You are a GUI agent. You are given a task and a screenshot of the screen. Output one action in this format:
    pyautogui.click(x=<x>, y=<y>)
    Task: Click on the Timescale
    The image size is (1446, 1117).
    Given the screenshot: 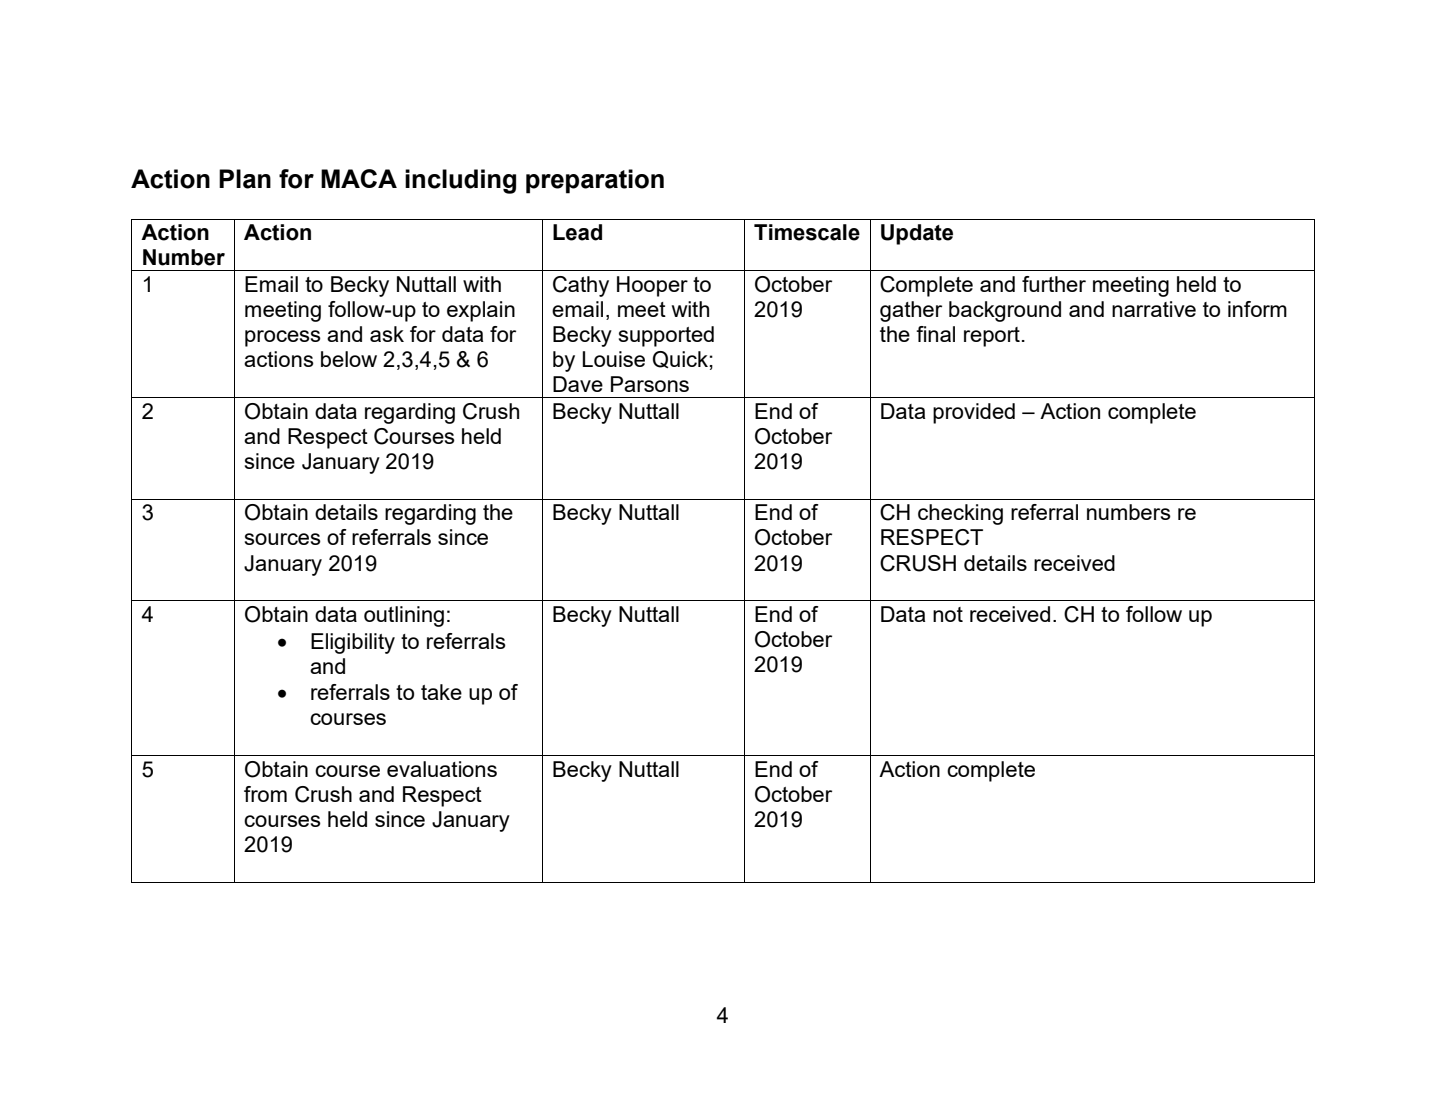 What is the action you would take?
    pyautogui.click(x=807, y=232)
